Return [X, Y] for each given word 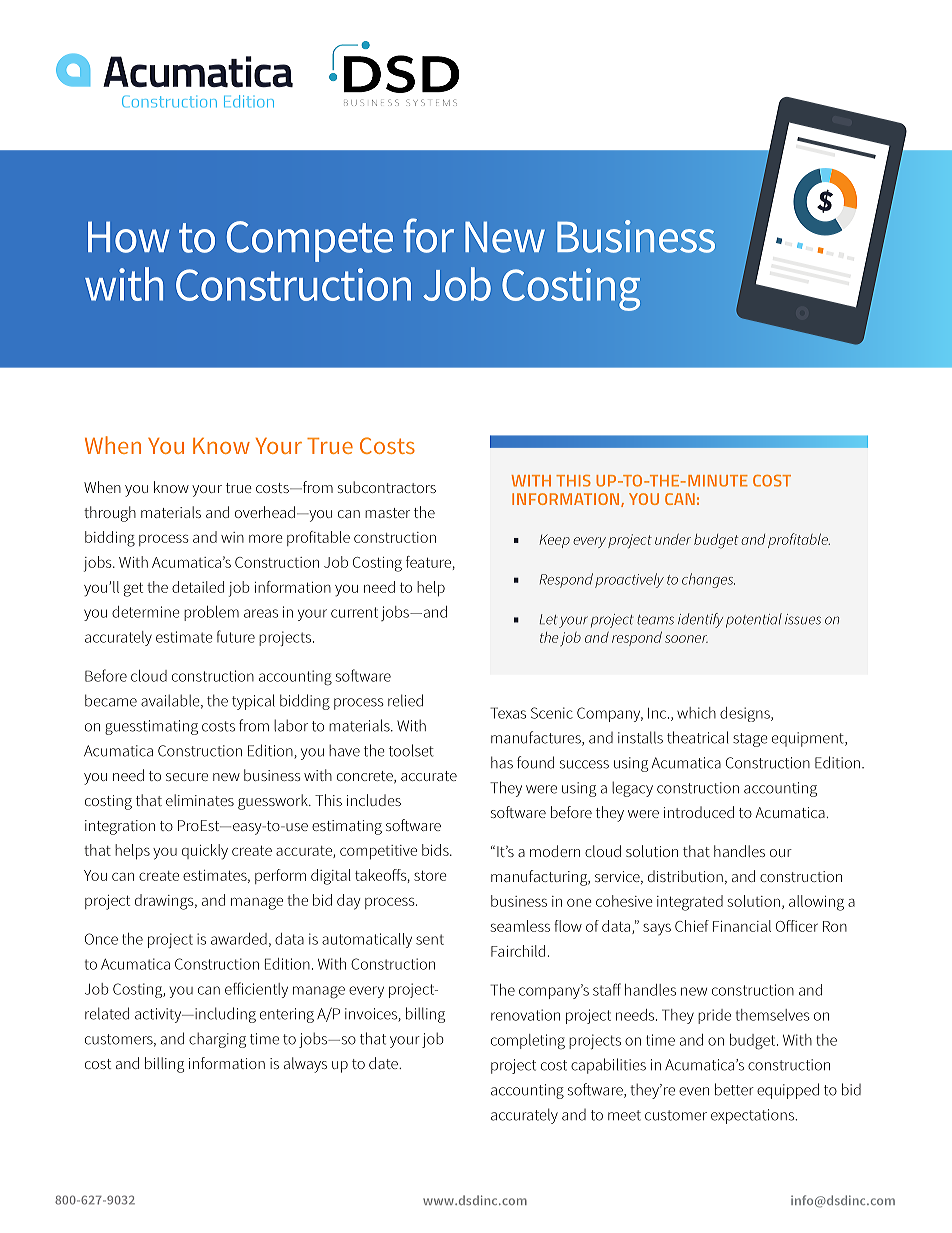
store [430, 875]
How [129, 237]
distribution [685, 876]
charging [217, 1040]
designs [746, 714]
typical [253, 702]
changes [708, 580]
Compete [310, 241]
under [673, 539]
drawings [165, 902]
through [110, 514]
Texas [508, 713]
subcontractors [387, 487]
